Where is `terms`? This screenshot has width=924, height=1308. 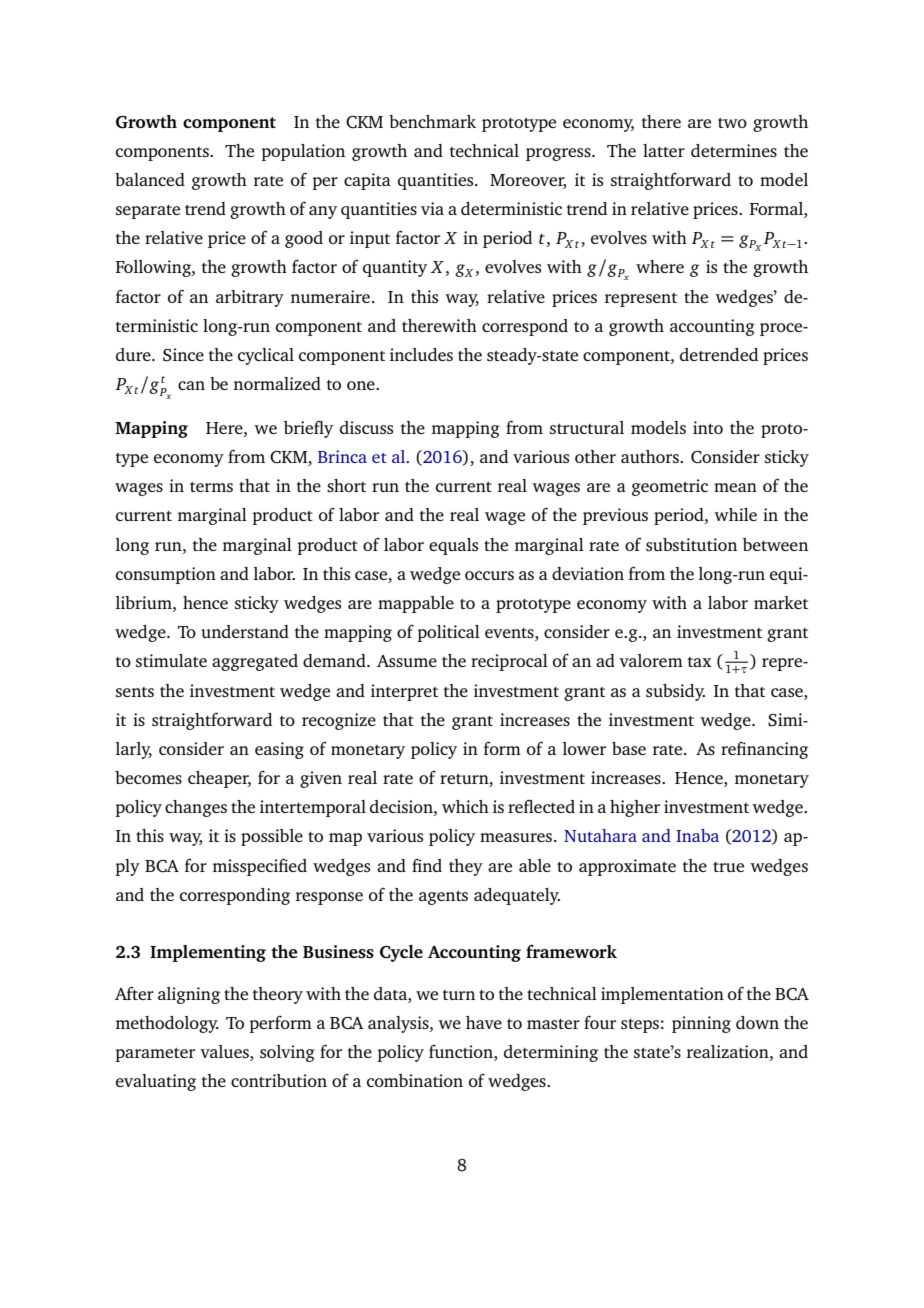
terms is located at coordinates (211, 487).
